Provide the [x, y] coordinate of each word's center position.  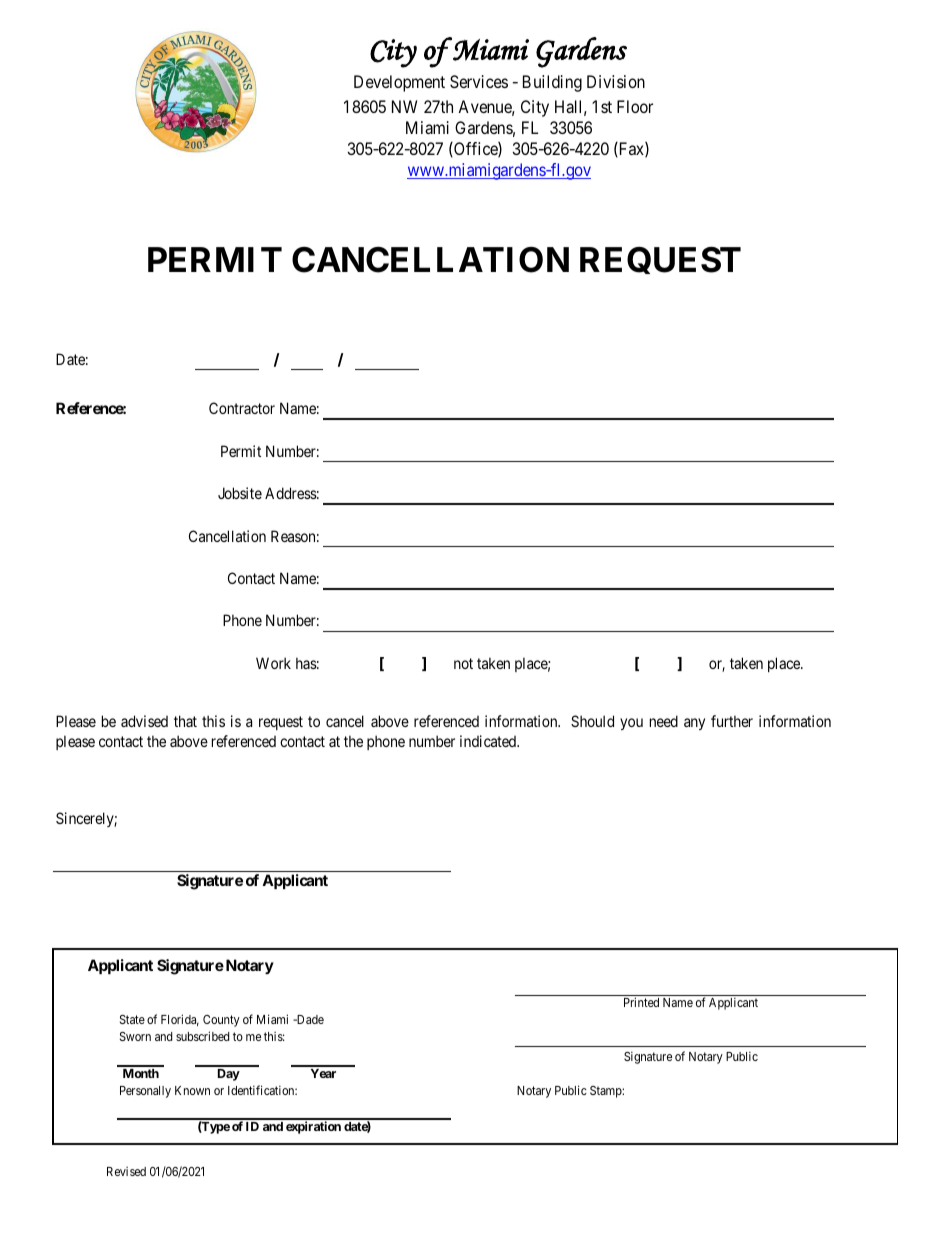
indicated [489, 741]
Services [479, 81]
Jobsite [240, 493]
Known [192, 1090]
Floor [635, 106]
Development [399, 83]
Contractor [242, 408]
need [664, 721]
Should [592, 721]
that [185, 721]
